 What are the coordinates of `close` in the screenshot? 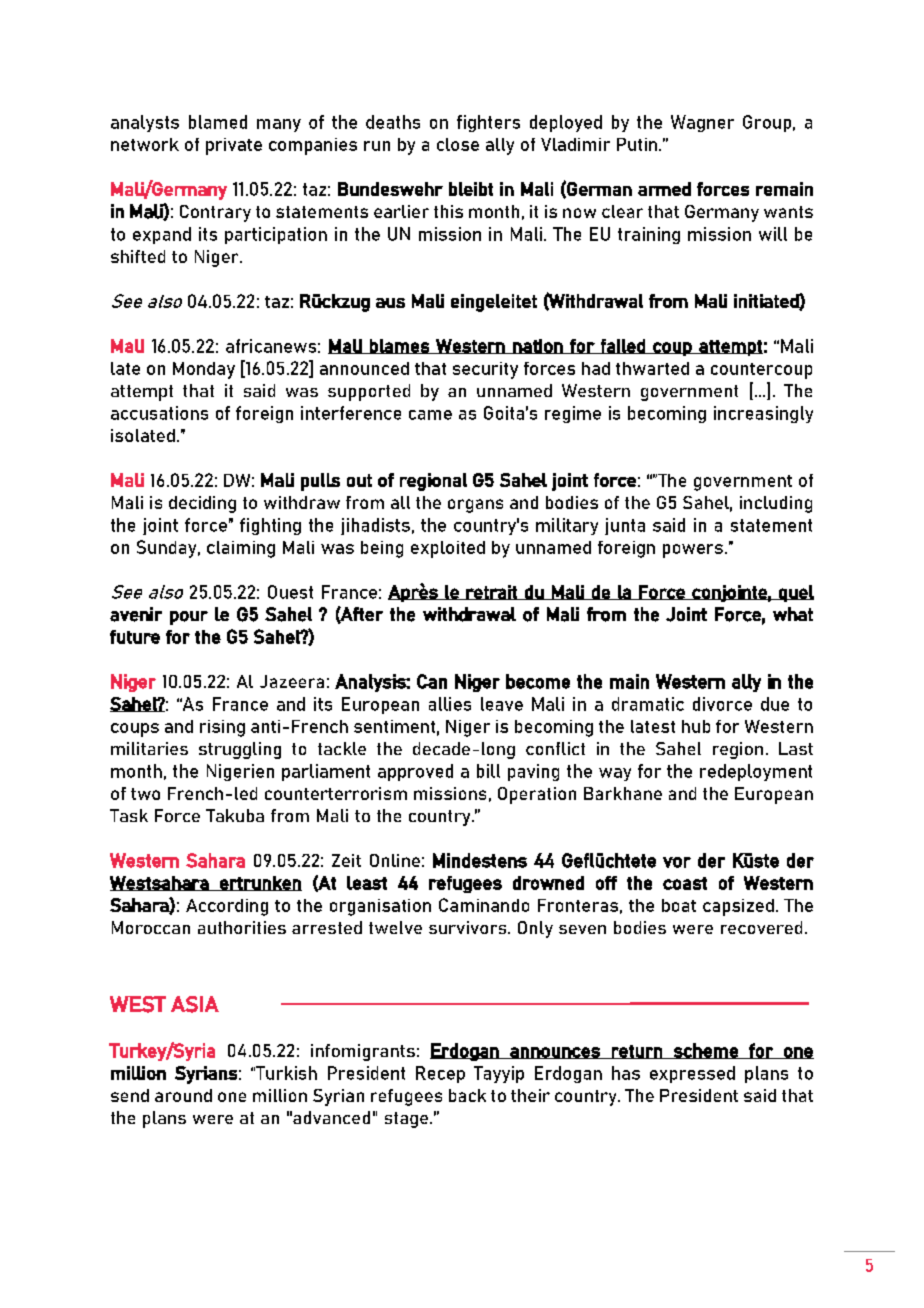 It's located at (458, 144).
